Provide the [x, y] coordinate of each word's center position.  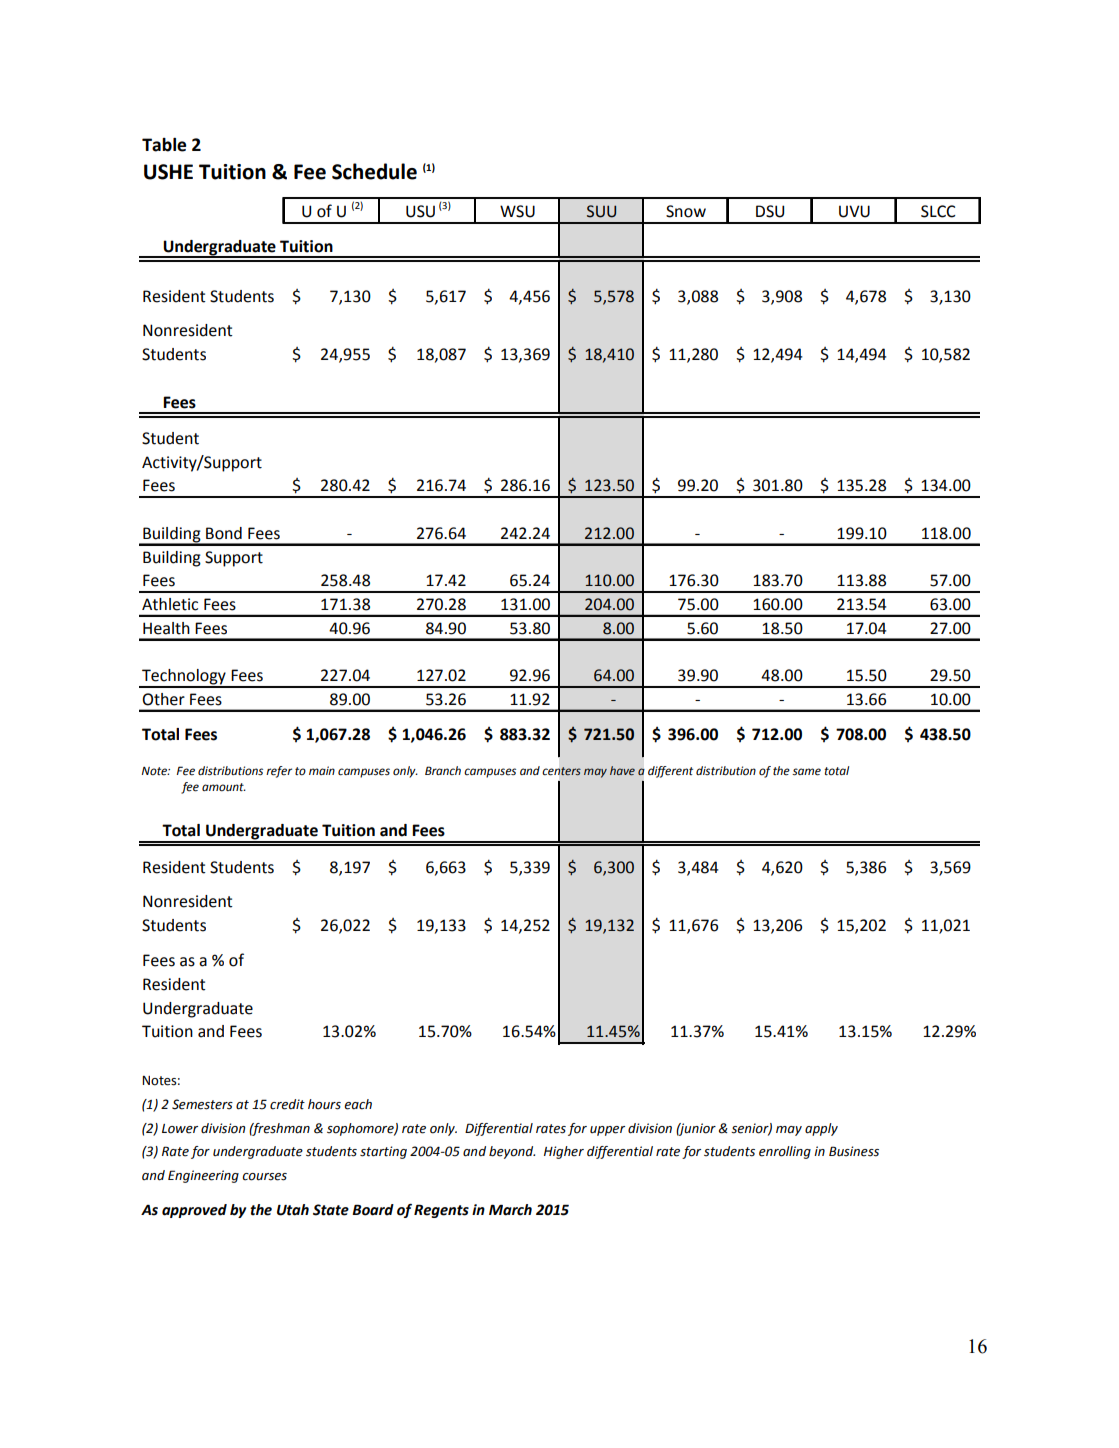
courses [264, 1177]
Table [164, 145]
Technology [184, 678]
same [806, 772]
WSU [517, 211]
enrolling [785, 1152]
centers [562, 771]
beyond [512, 1152]
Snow [686, 211]
